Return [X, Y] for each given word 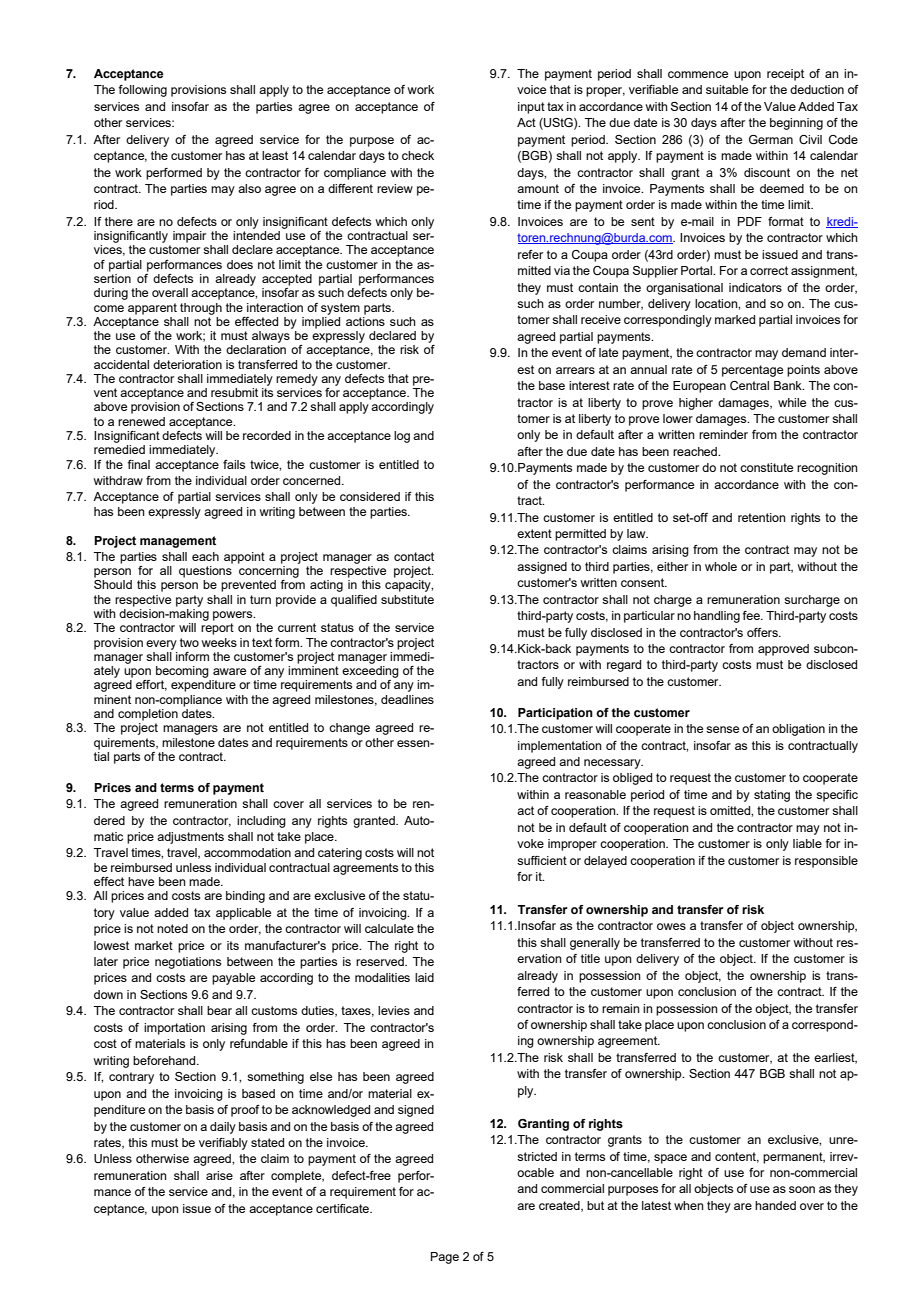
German [771, 139]
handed [775, 1205]
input [531, 108]
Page [445, 1258]
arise [219, 1175]
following [142, 91]
